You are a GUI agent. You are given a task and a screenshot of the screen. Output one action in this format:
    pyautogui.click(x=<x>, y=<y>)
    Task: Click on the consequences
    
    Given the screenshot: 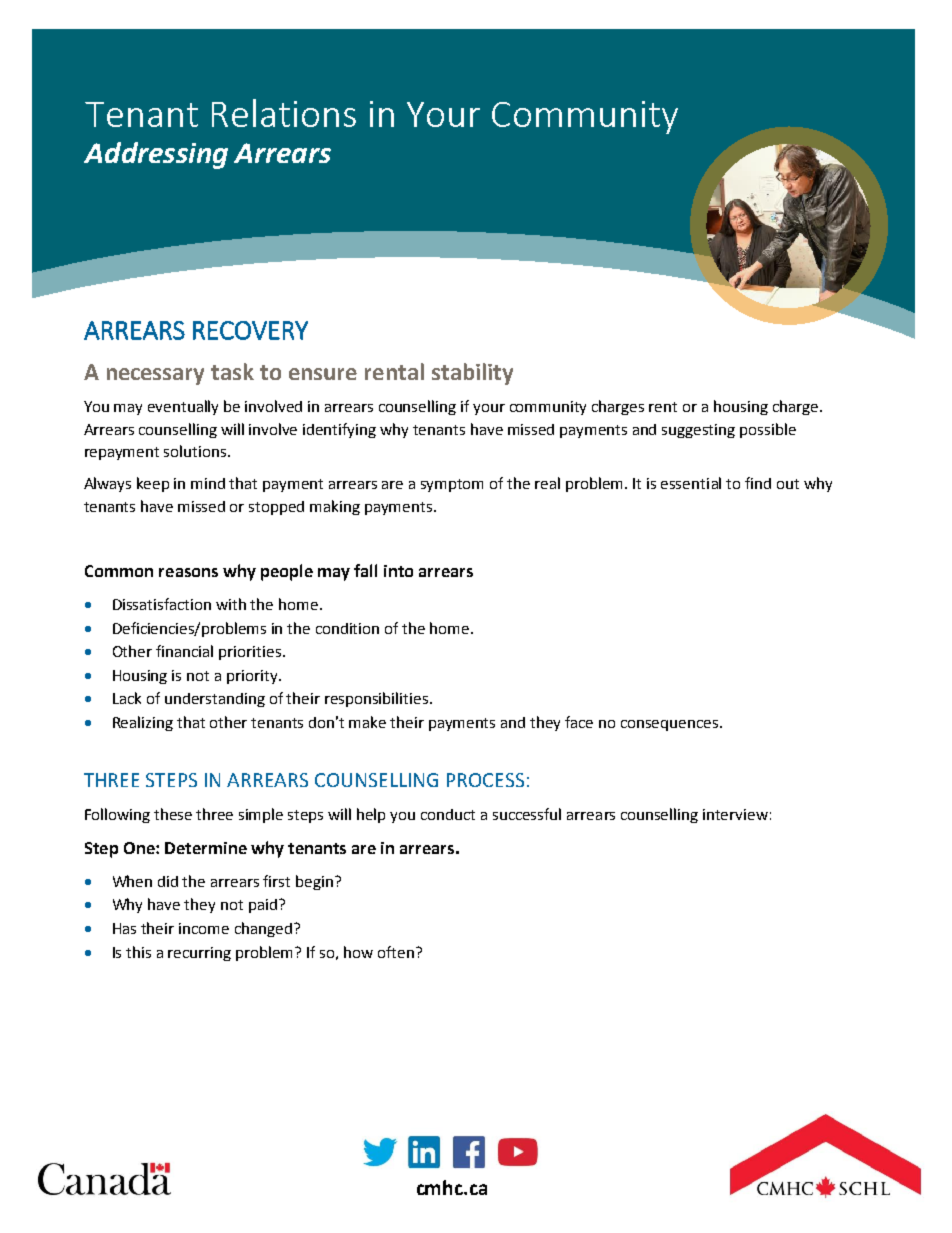 What is the action you would take?
    pyautogui.click(x=671, y=725)
